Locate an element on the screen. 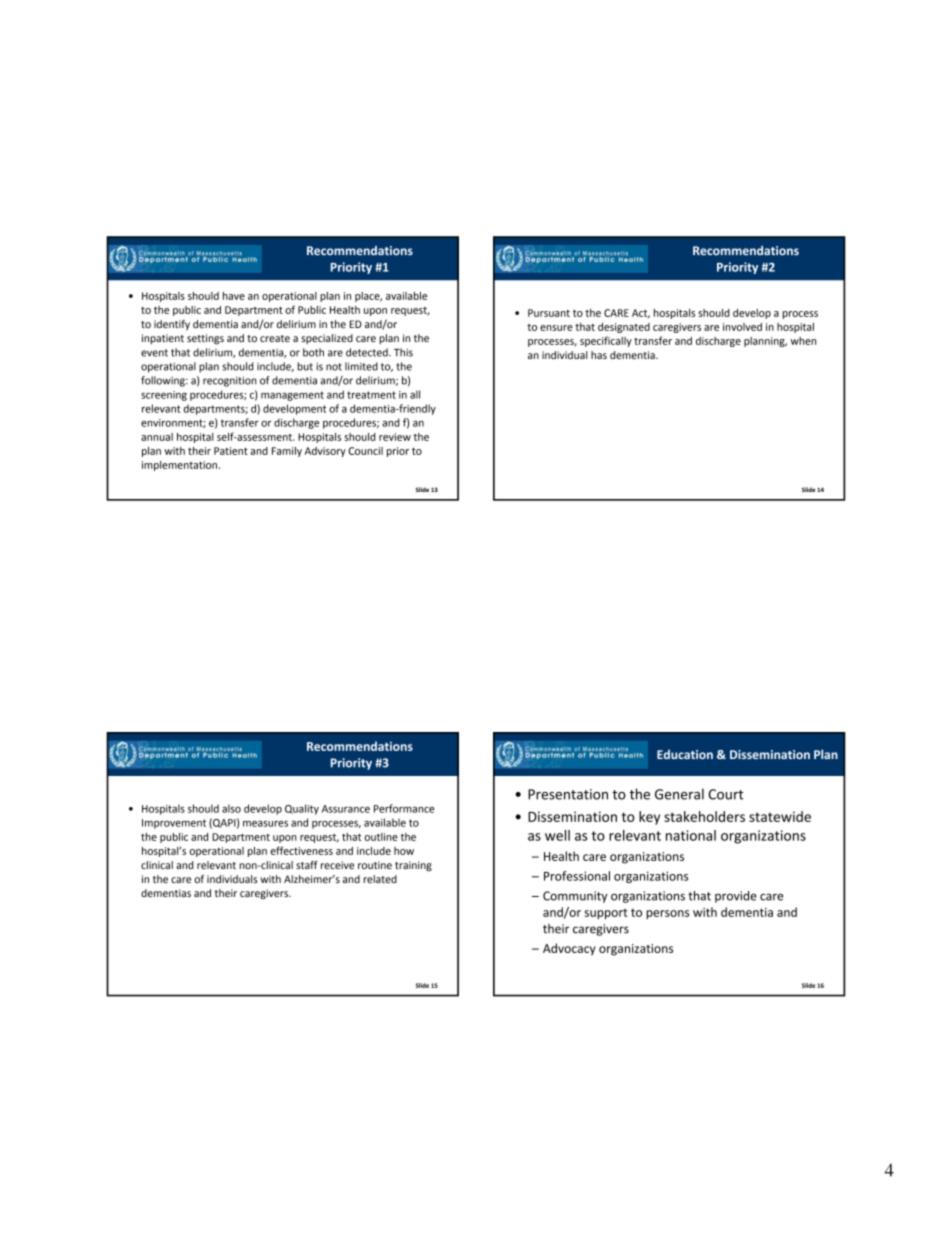 This screenshot has width=952, height=1233. also is located at coordinates (231, 808).
